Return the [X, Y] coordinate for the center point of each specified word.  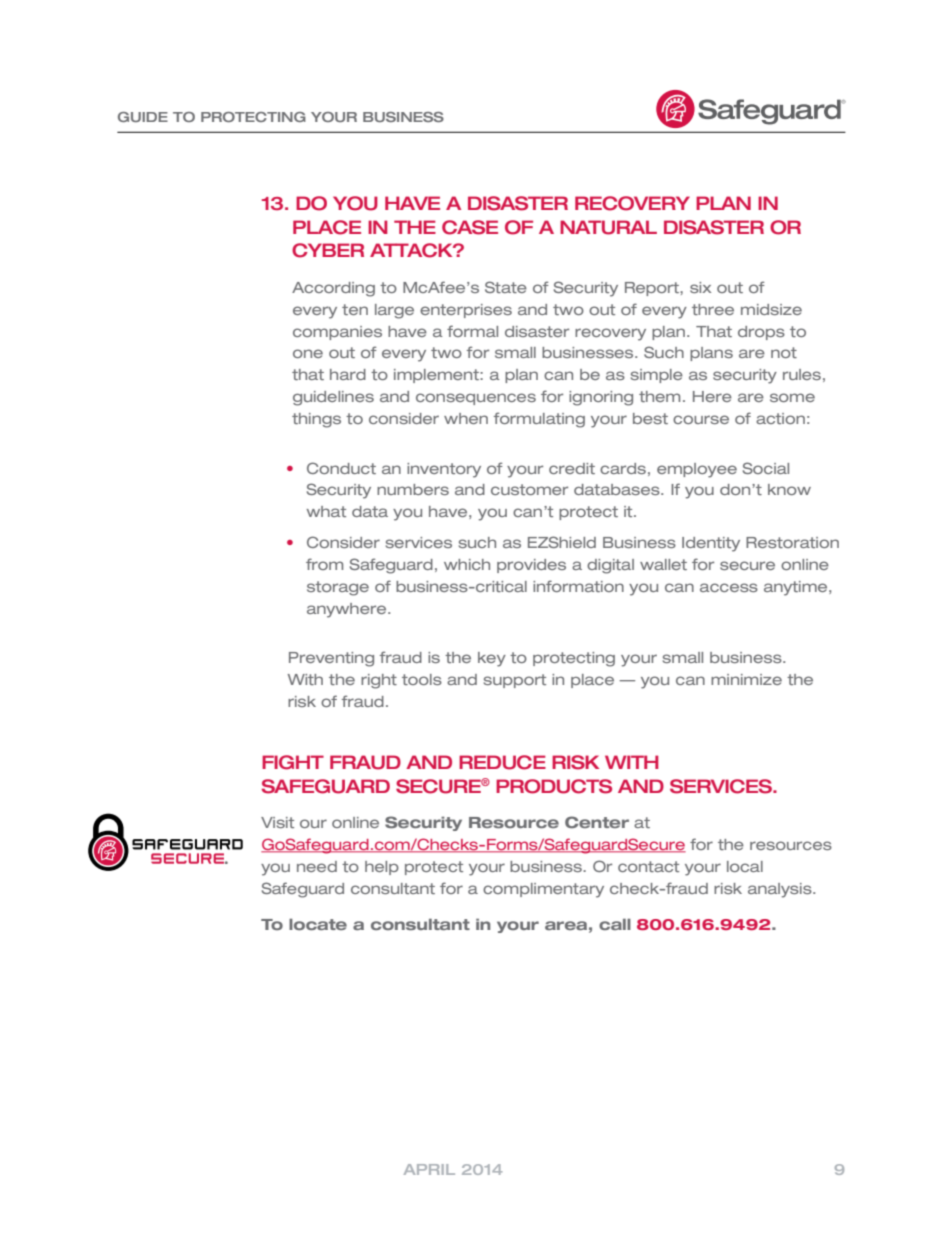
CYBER [328, 250]
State [506, 287]
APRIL [429, 1169]
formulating [539, 420]
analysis [781, 890]
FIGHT [293, 762]
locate [318, 924]
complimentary [543, 890]
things [316, 420]
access [729, 587]
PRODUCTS [554, 786]
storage [338, 588]
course [701, 419]
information [578, 586]
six [700, 287]
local [745, 866]
